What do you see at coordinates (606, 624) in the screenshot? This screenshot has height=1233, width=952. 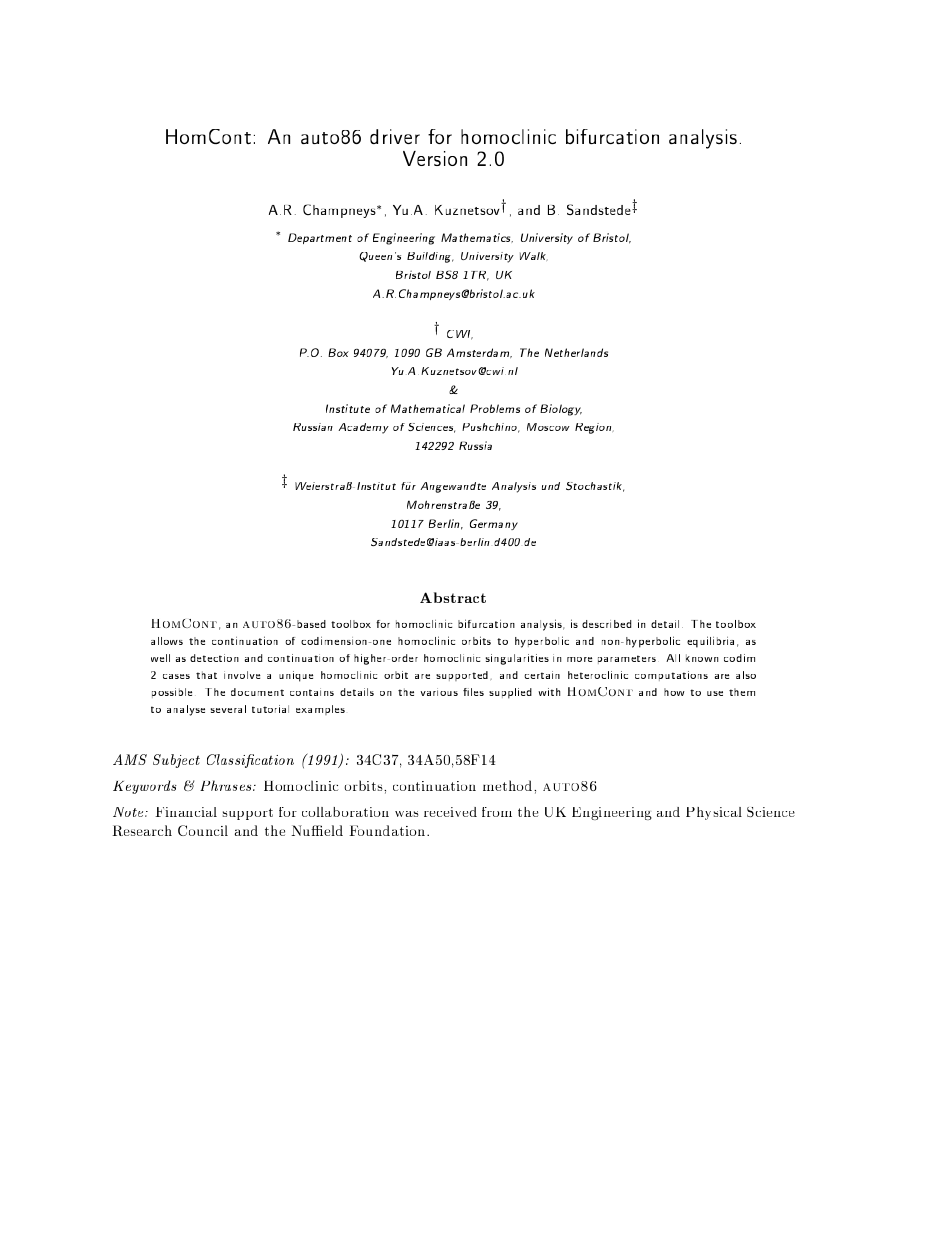 I see `described` at bounding box center [606, 624].
